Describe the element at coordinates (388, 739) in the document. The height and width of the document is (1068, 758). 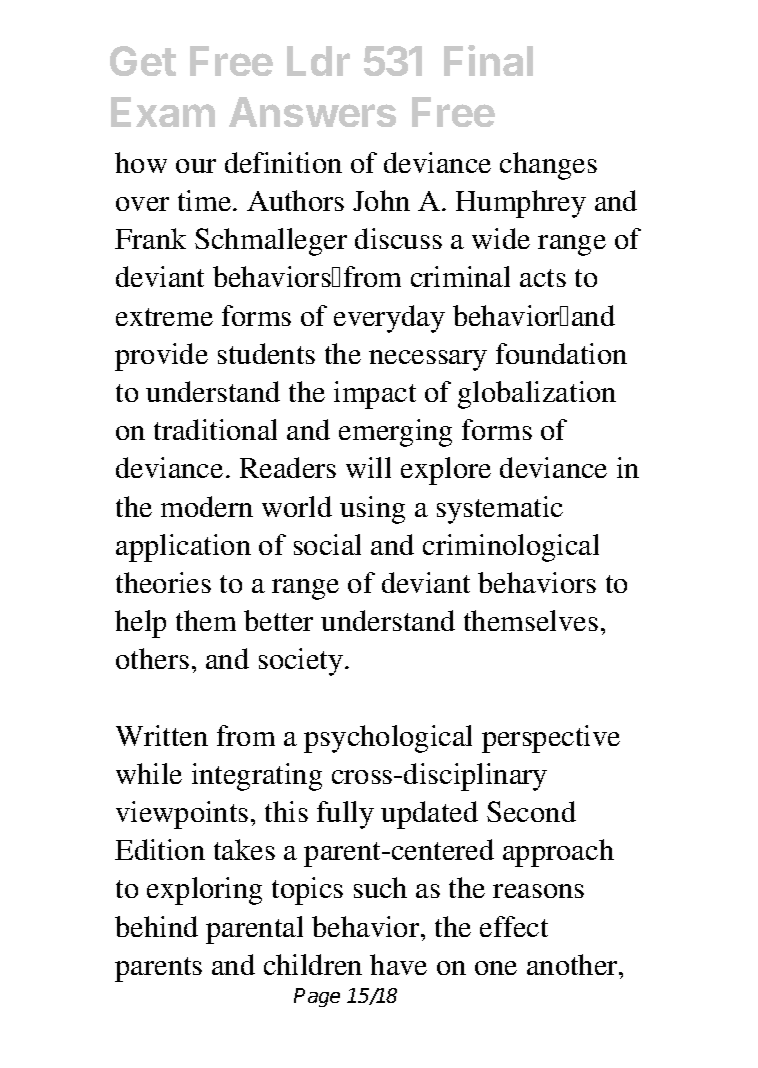
I see `psychological` at that location.
